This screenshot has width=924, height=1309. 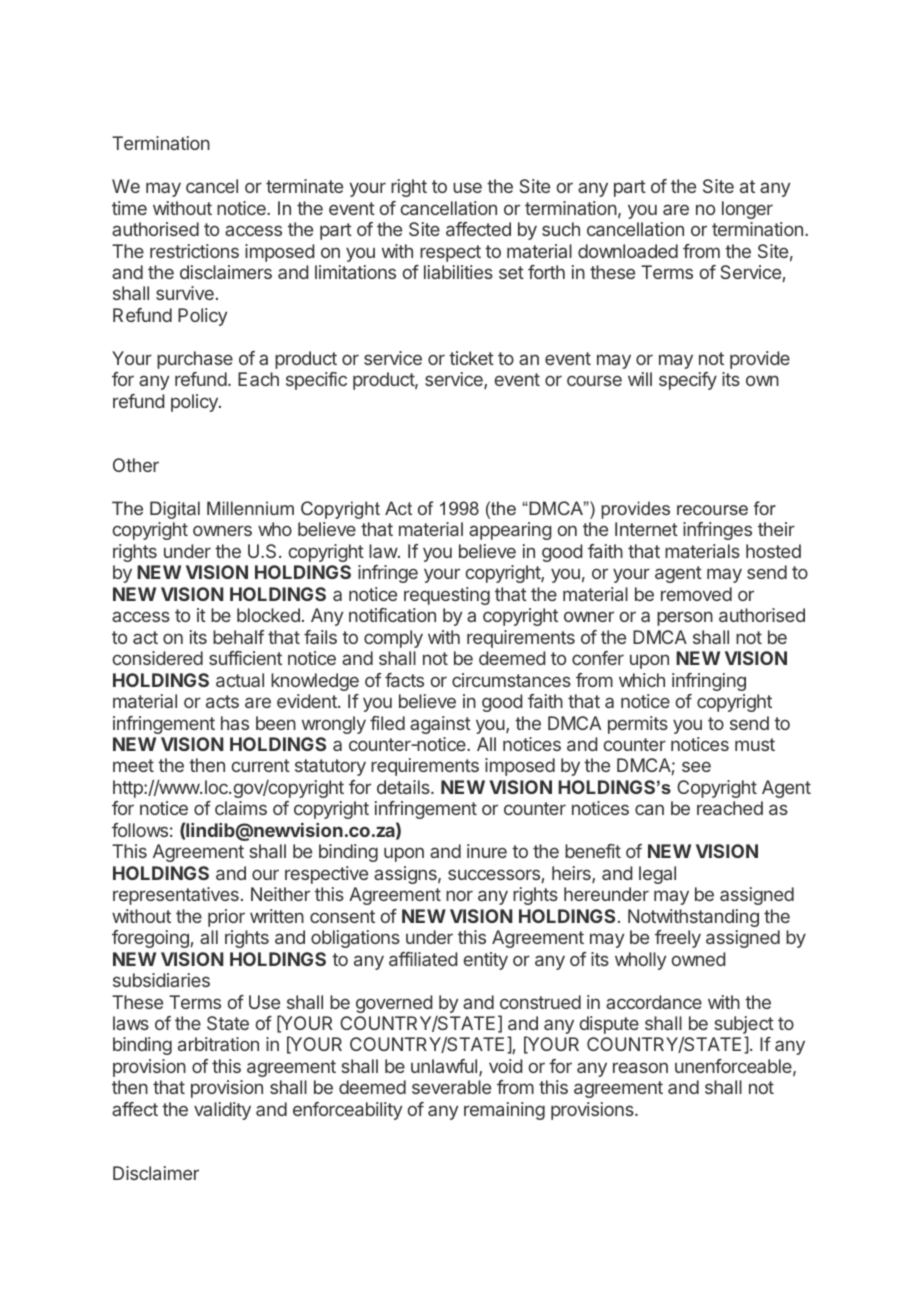 What do you see at coordinates (487, 851) in the screenshot?
I see `inure` at bounding box center [487, 851].
